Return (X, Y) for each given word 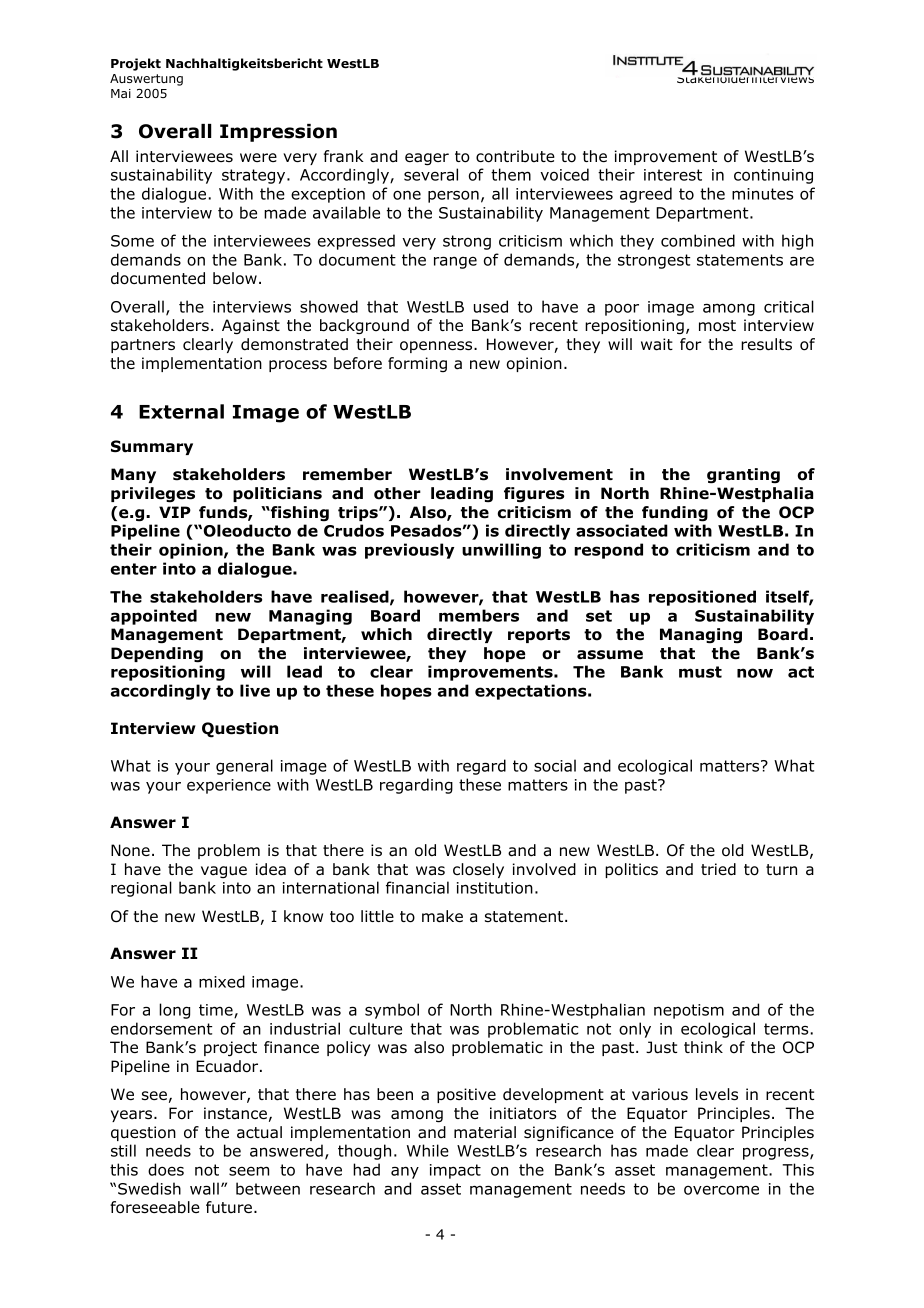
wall (204, 1188)
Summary (152, 447)
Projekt (136, 64)
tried (718, 869)
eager (427, 159)
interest (673, 175)
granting (743, 476)
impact (455, 1171)
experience (229, 786)
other (397, 493)
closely (478, 870)
